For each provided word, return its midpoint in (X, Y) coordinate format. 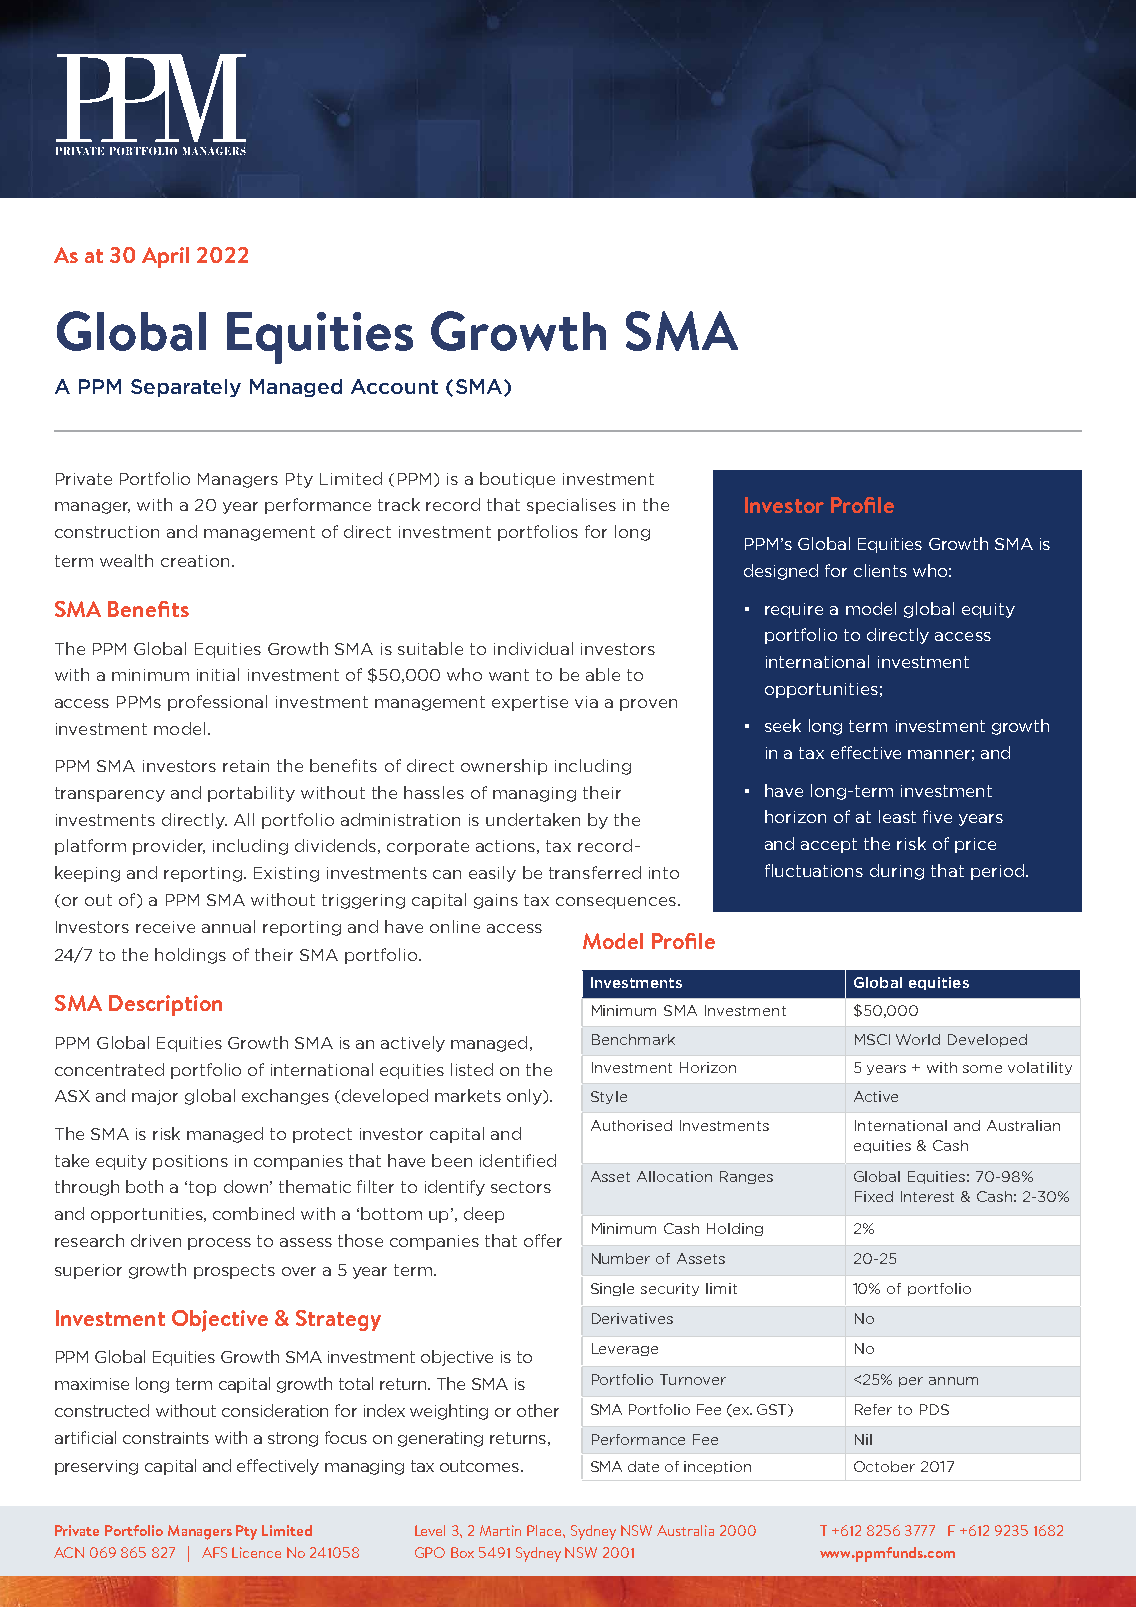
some (982, 1069)
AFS (214, 1552)
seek (783, 725)
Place (545, 1530)
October (884, 1466)
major (155, 1097)
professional (217, 703)
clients (880, 570)
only (525, 1097)
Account (394, 386)
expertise (530, 703)
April (165, 257)
